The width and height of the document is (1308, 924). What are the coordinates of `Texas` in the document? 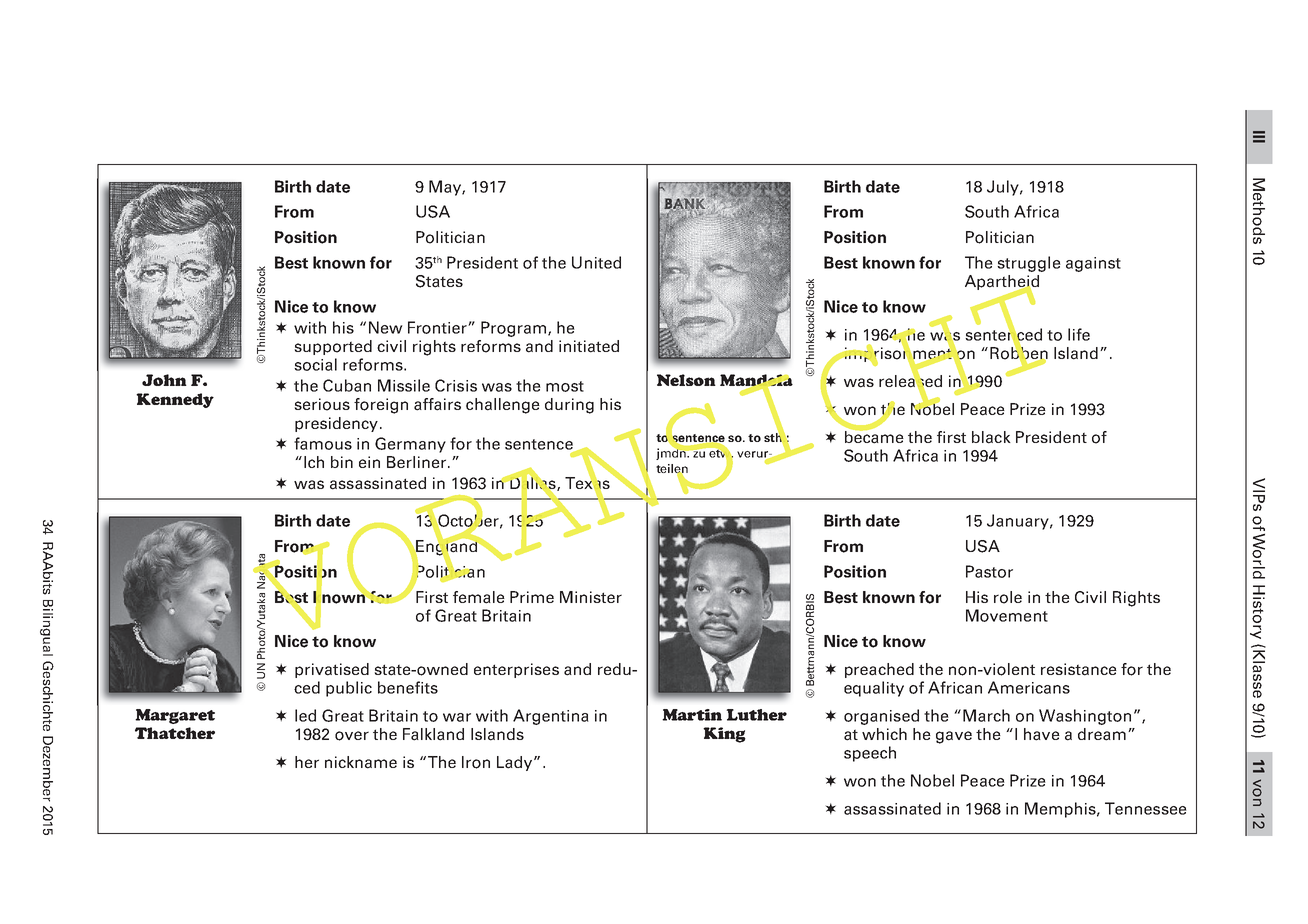 It's located at (587, 483).
